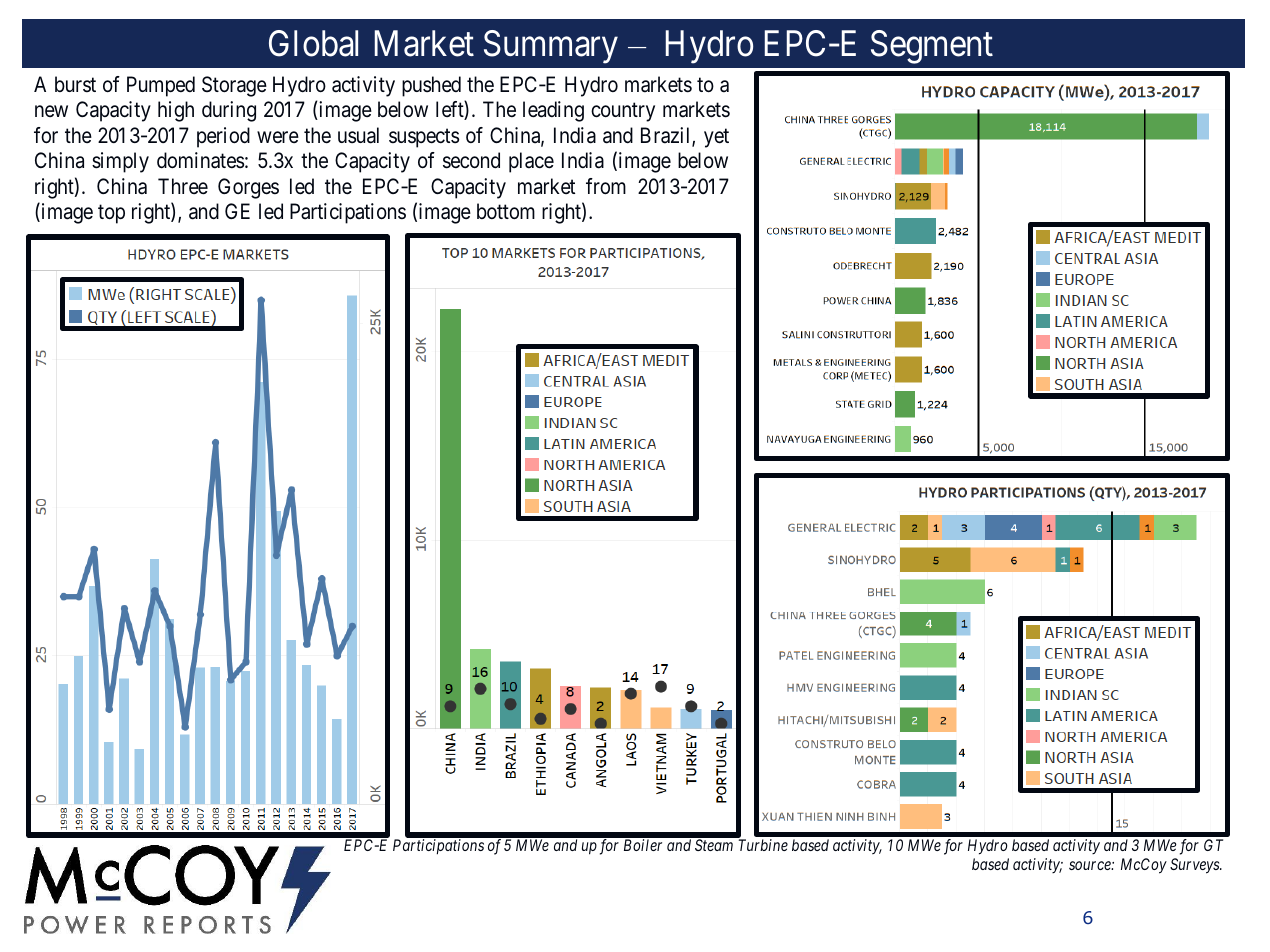 Image resolution: width=1270 pixels, height=952 pixels. I want to click on bottom, so click(506, 211).
